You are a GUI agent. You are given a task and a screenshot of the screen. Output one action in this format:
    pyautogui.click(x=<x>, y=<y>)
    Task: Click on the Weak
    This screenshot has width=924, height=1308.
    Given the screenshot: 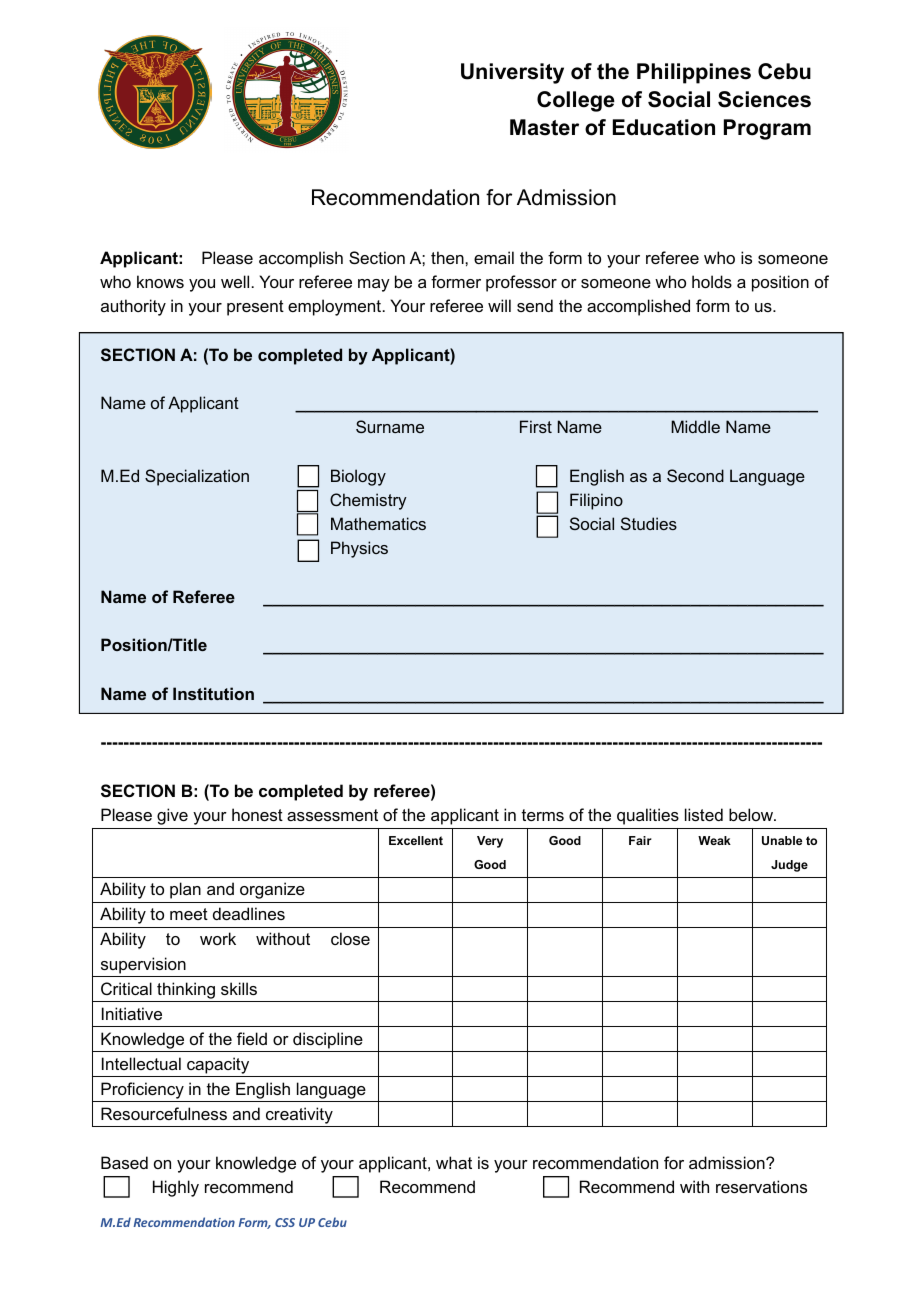 What is the action you would take?
    pyautogui.click(x=714, y=840)
